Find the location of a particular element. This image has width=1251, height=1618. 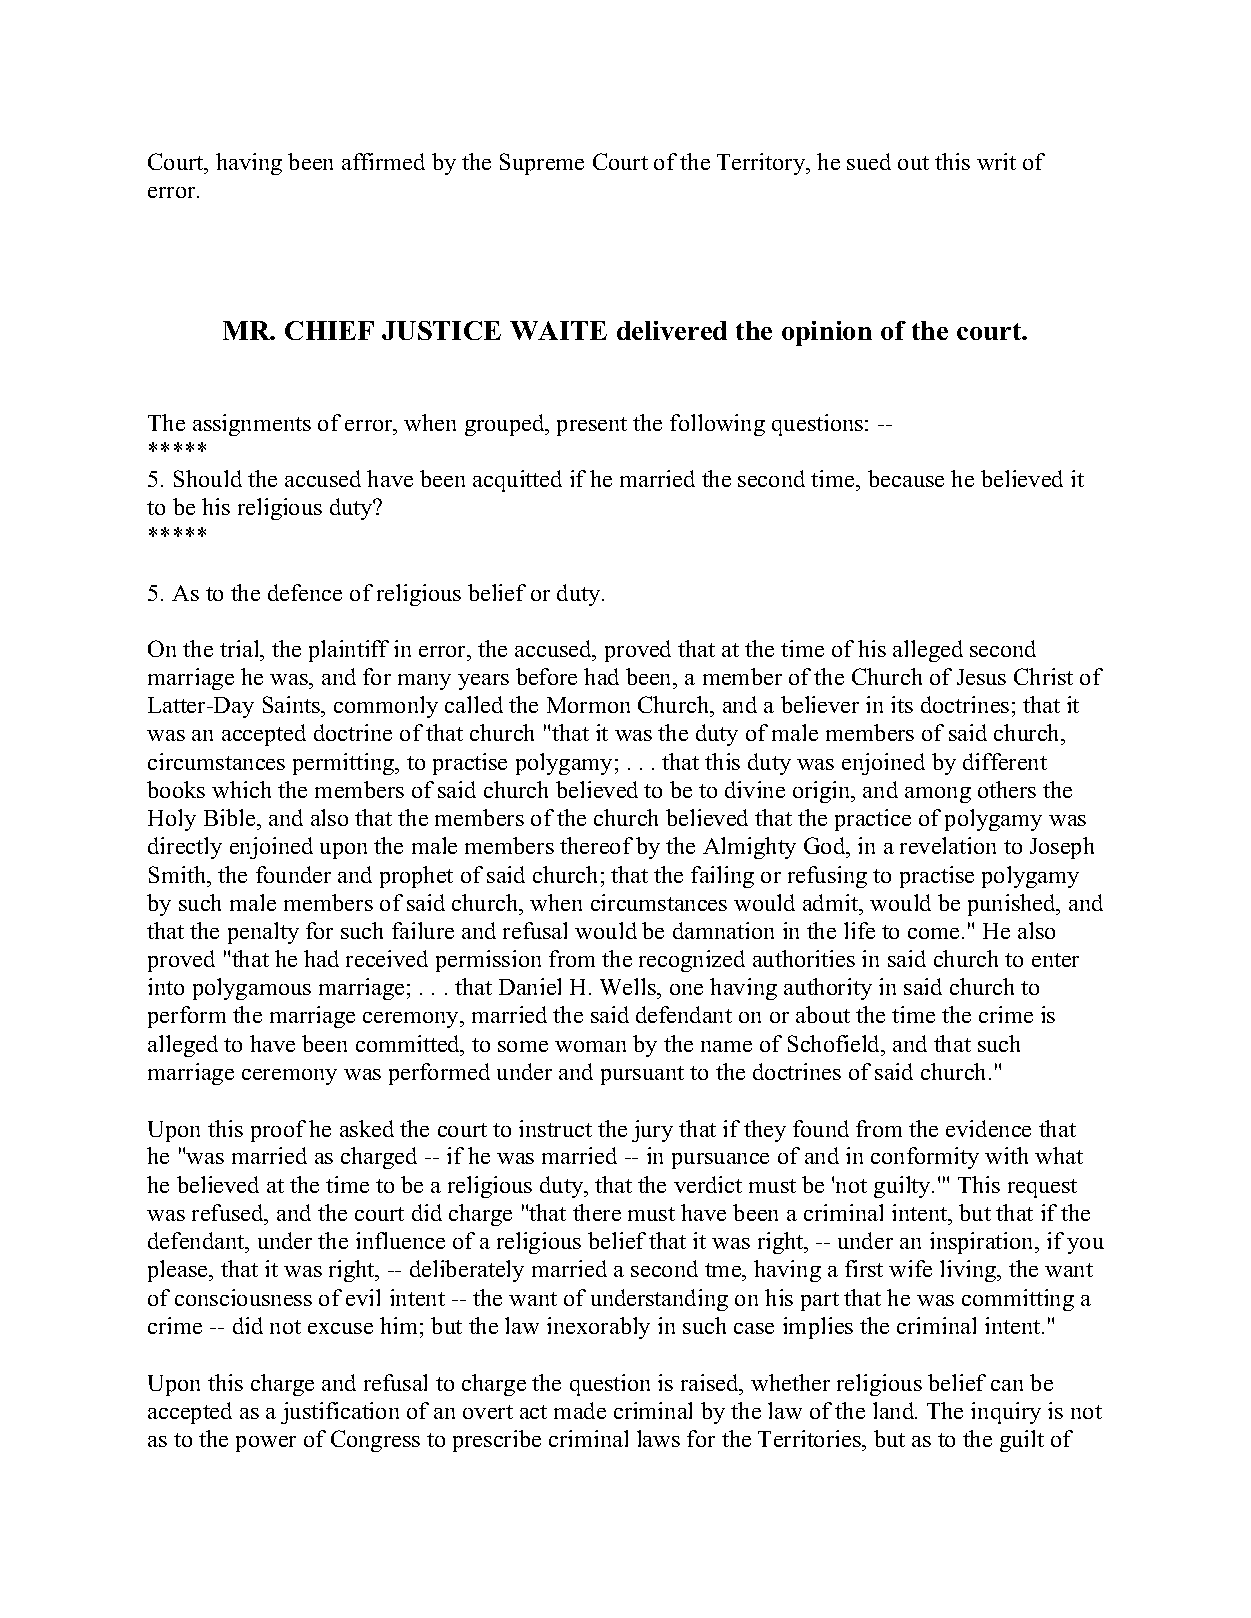

others is located at coordinates (1007, 789).
